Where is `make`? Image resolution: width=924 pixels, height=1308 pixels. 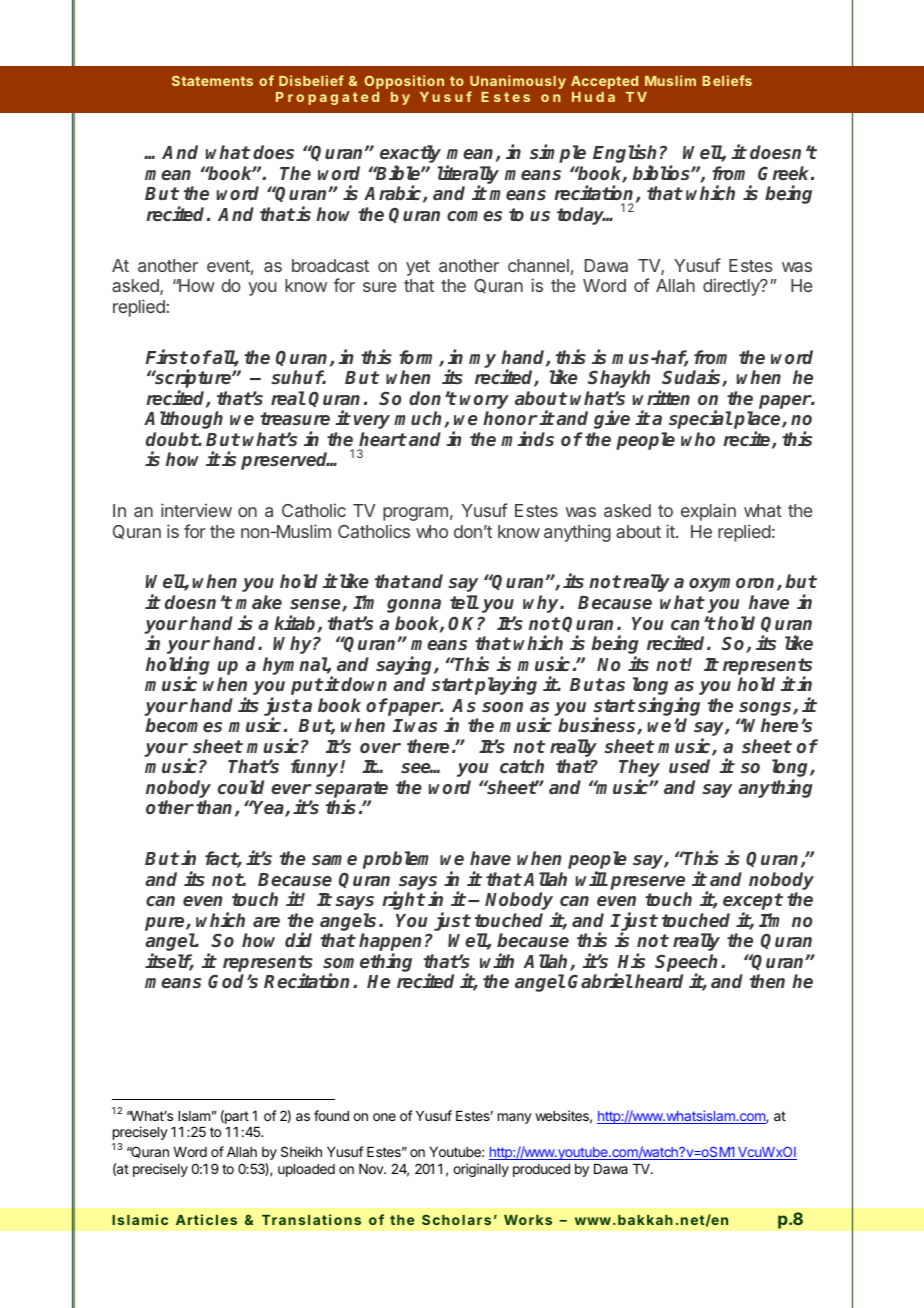
make is located at coordinates (259, 602).
